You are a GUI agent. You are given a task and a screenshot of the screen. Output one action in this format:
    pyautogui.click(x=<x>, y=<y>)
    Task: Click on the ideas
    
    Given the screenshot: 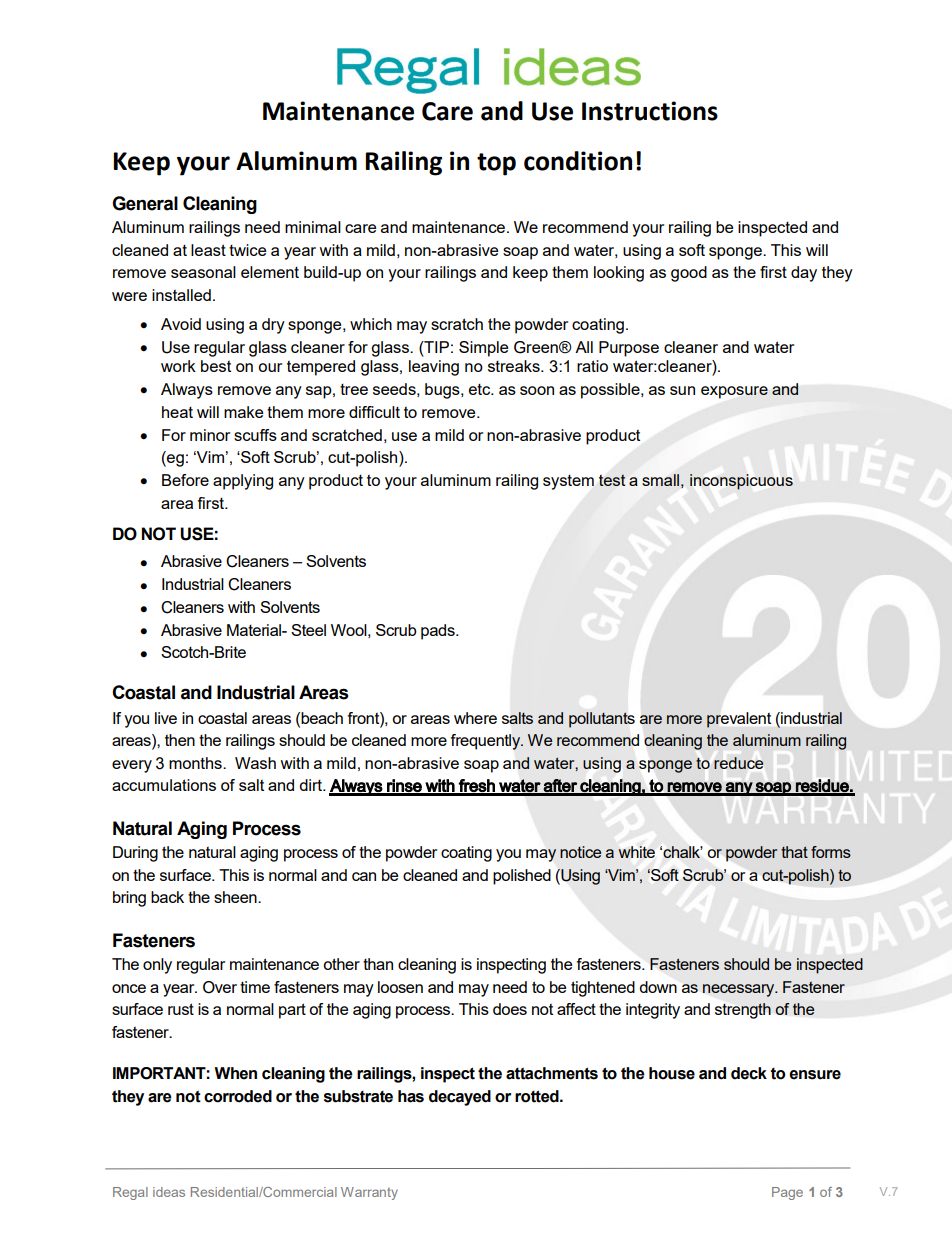 What is the action you would take?
    pyautogui.click(x=169, y=1192)
